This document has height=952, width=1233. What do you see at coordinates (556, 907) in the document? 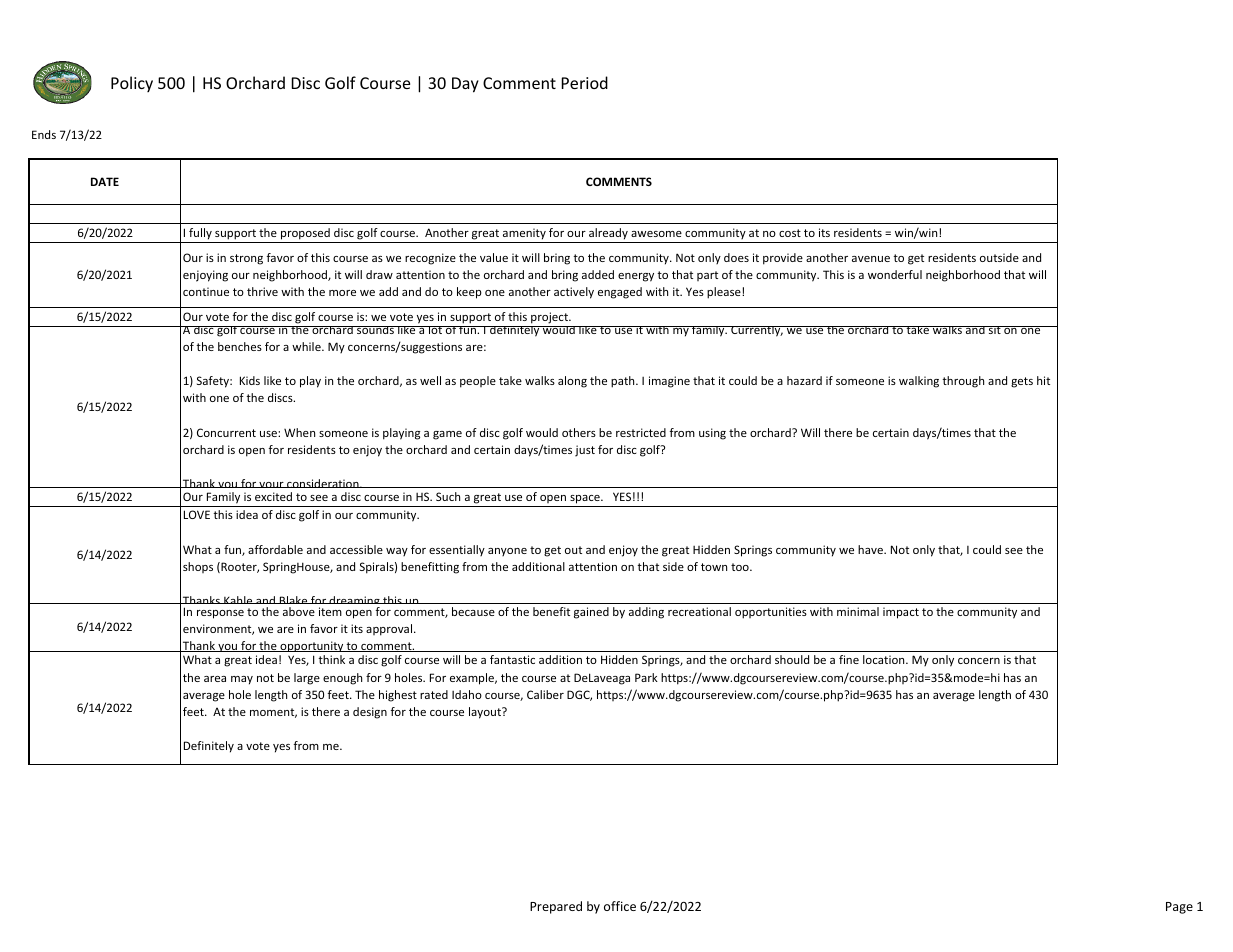
I see `Prepared` at bounding box center [556, 907].
